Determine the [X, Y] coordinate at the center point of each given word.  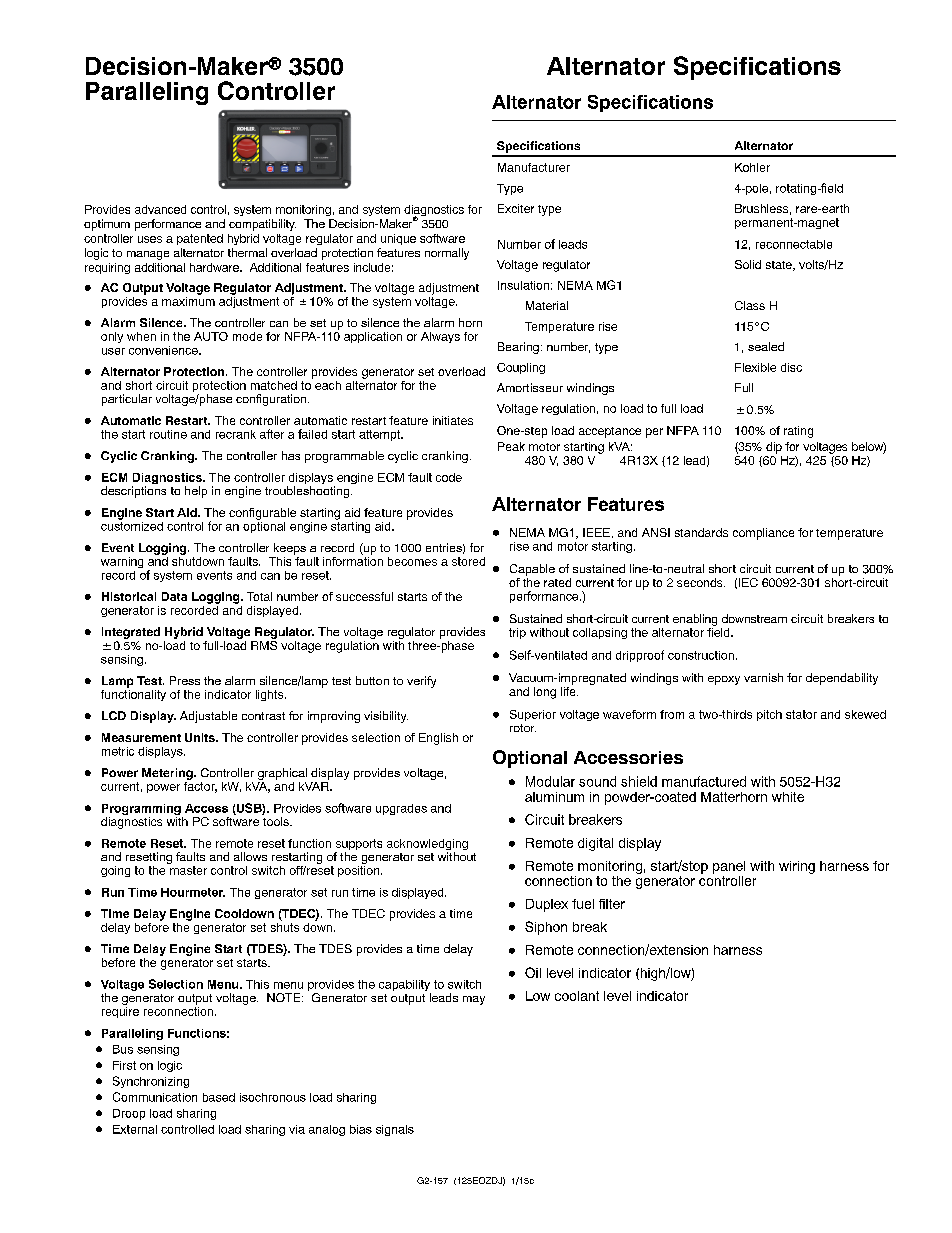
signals [395, 1130]
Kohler [752, 167]
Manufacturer [534, 167]
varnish [763, 677]
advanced [160, 209]
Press [185, 680]
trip [517, 633]
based [219, 1097]
